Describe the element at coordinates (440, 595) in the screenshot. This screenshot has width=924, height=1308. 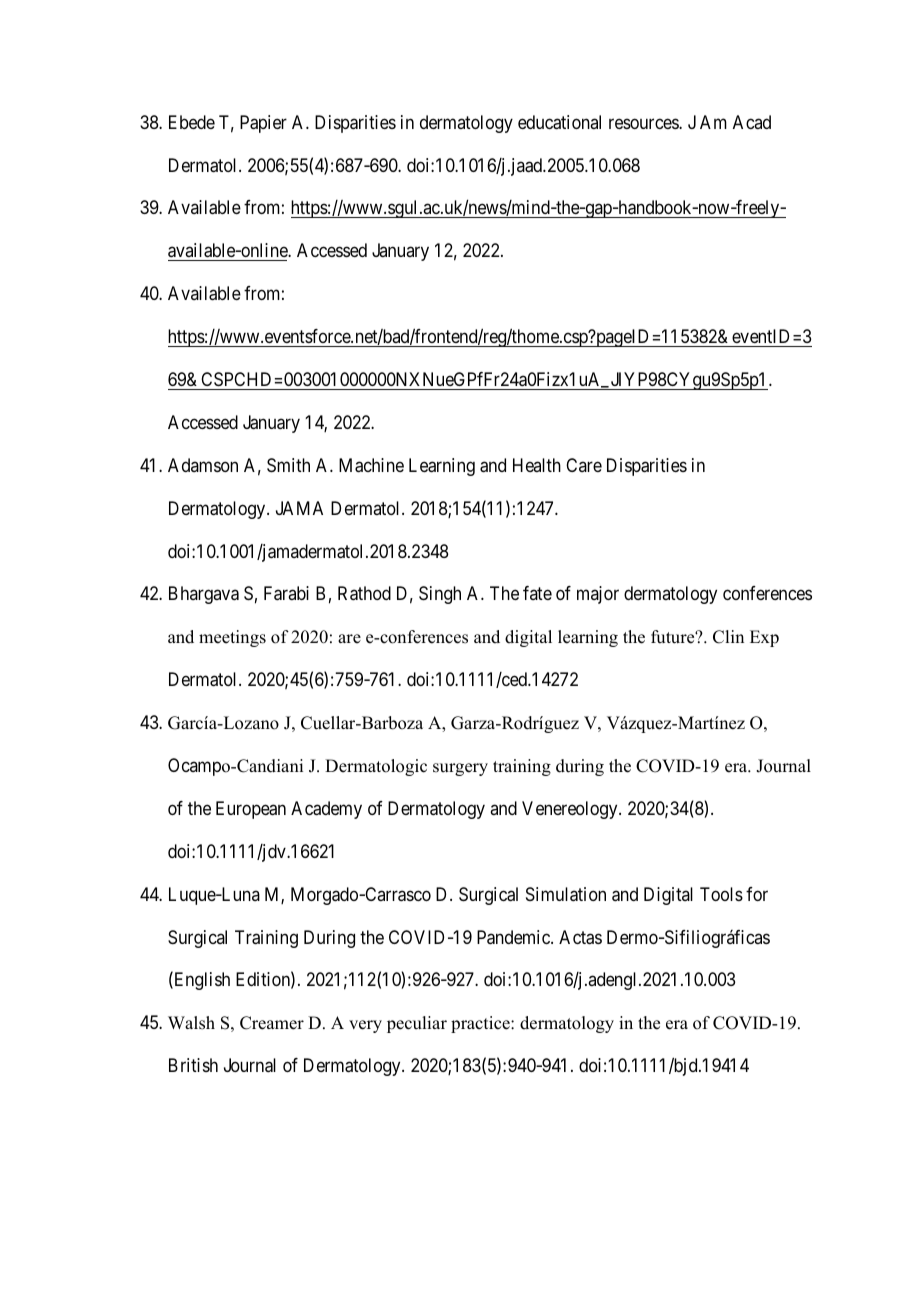
I see `Singh` at that location.
